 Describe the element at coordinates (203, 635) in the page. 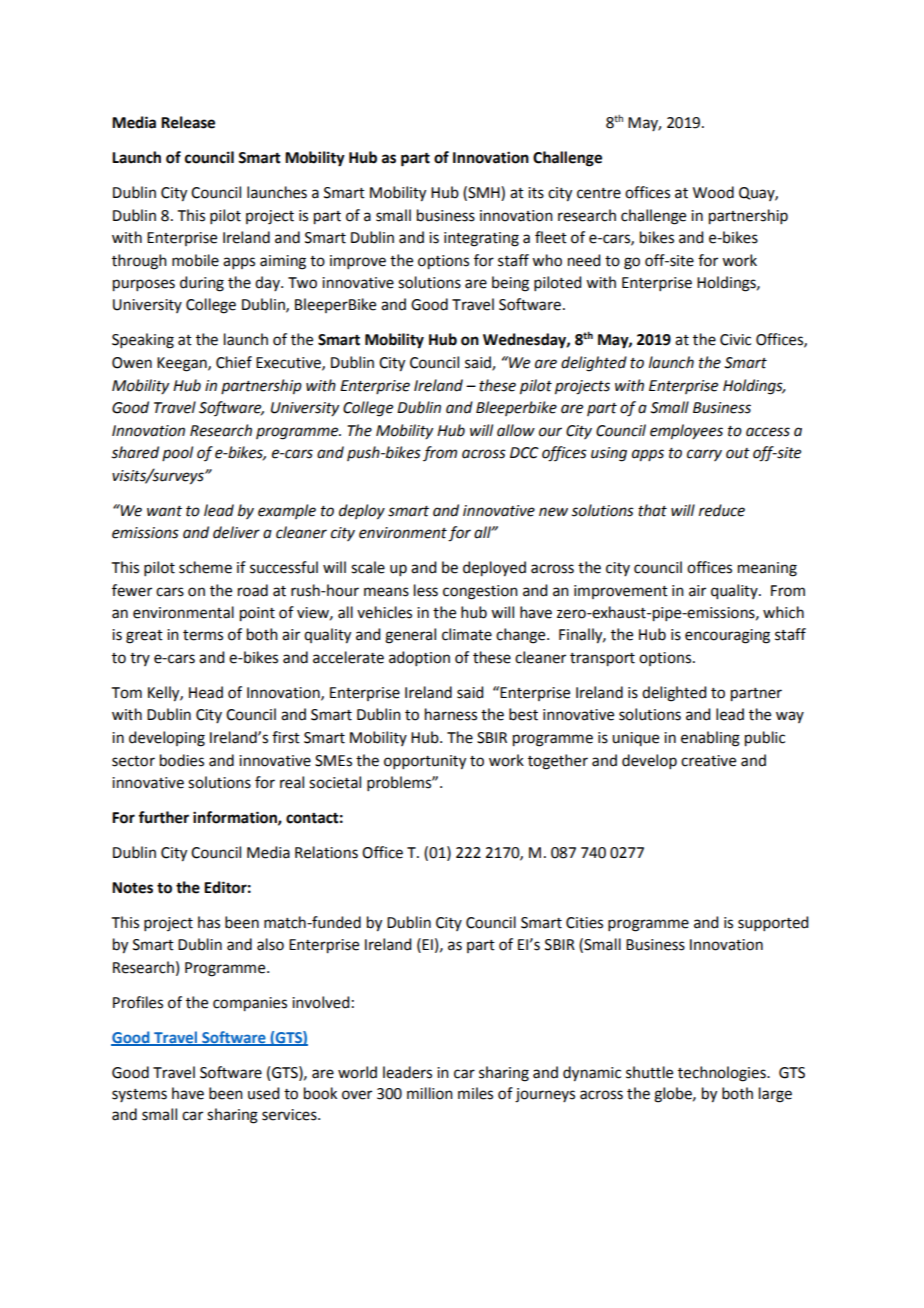

I see `terms` at that location.
